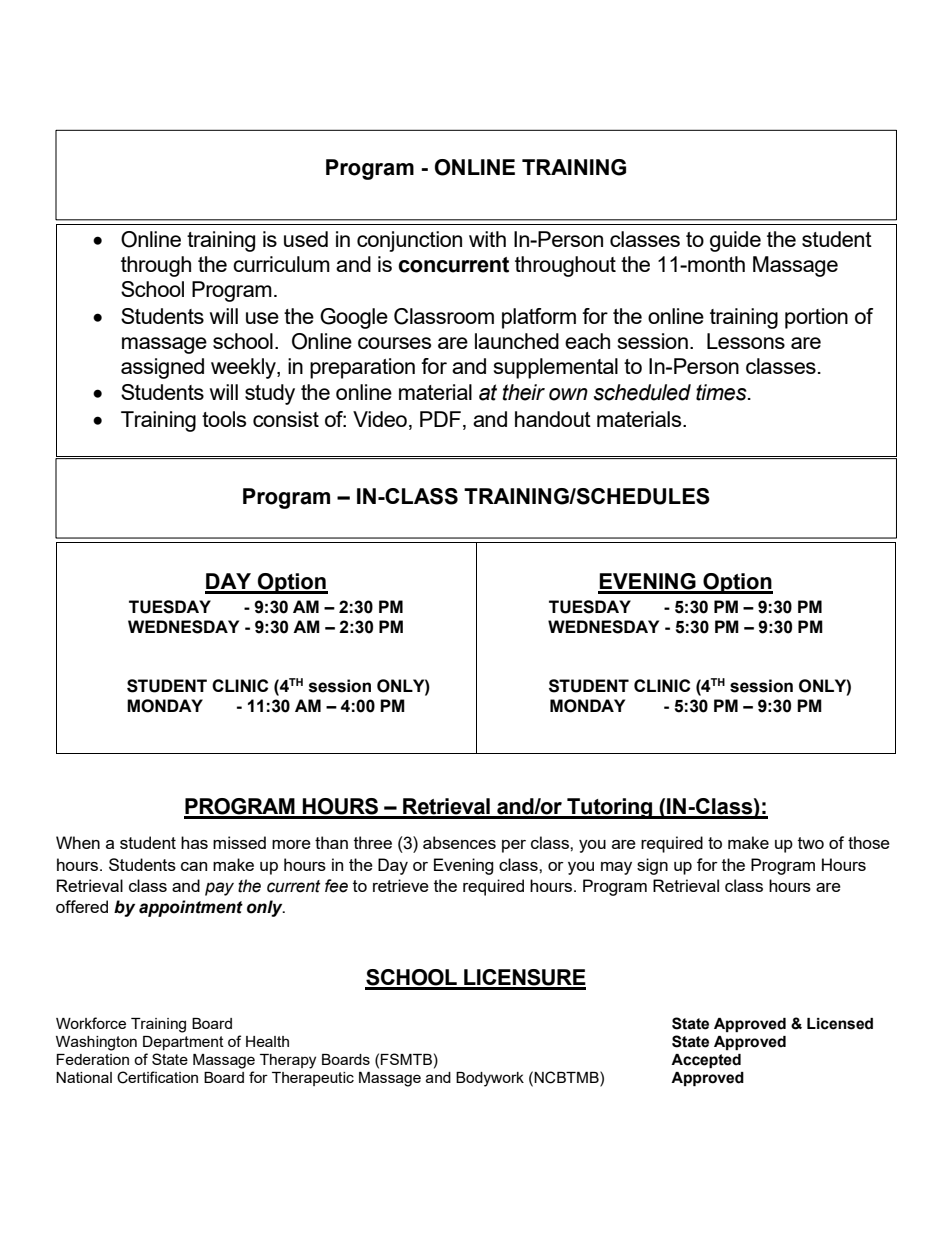 This screenshot has width=952, height=1233. I want to click on guide, so click(735, 241).
